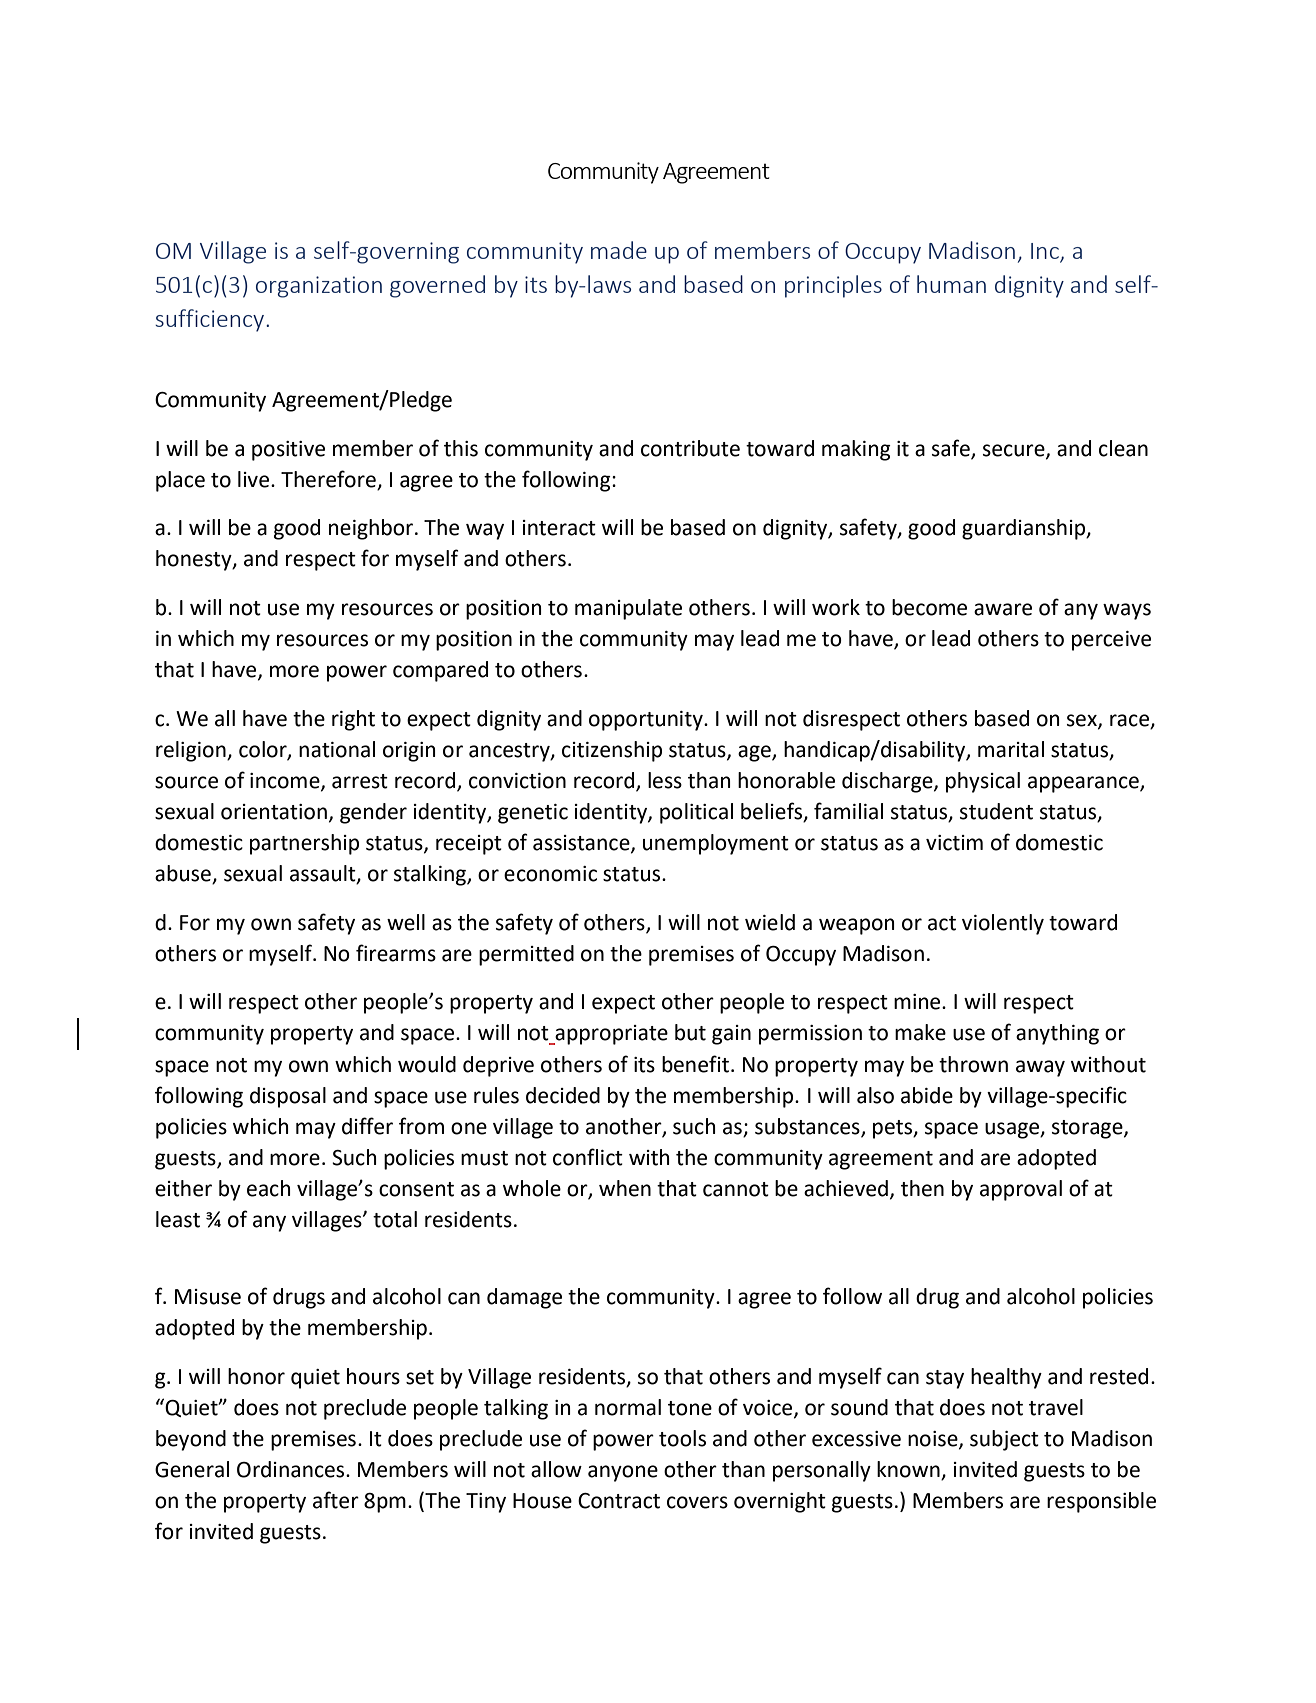 This page has width=1316, height=1703. Describe the element at coordinates (716, 844) in the page. I see `unemployment` at that location.
